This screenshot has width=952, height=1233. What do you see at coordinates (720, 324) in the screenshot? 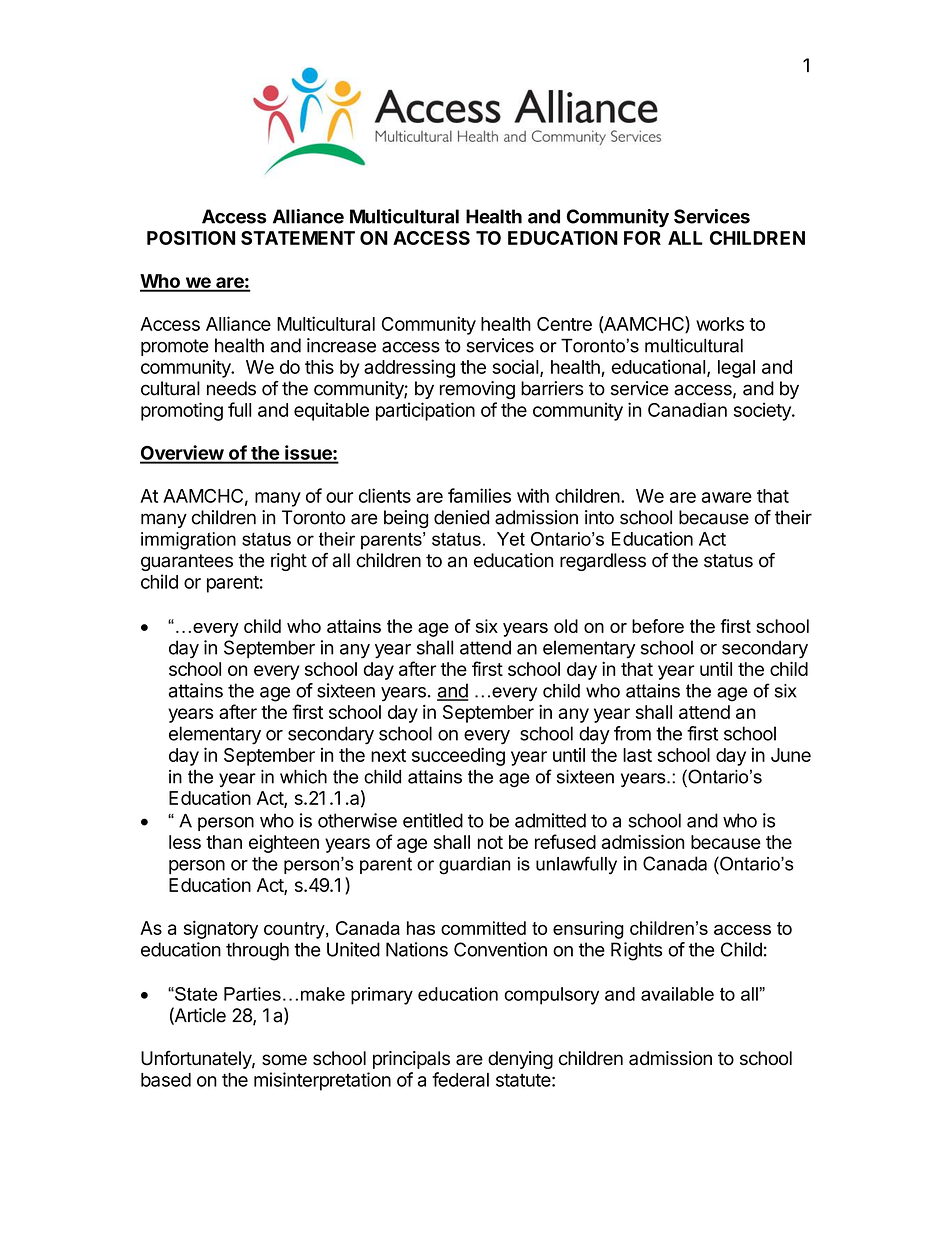
I see `works` at bounding box center [720, 324].
